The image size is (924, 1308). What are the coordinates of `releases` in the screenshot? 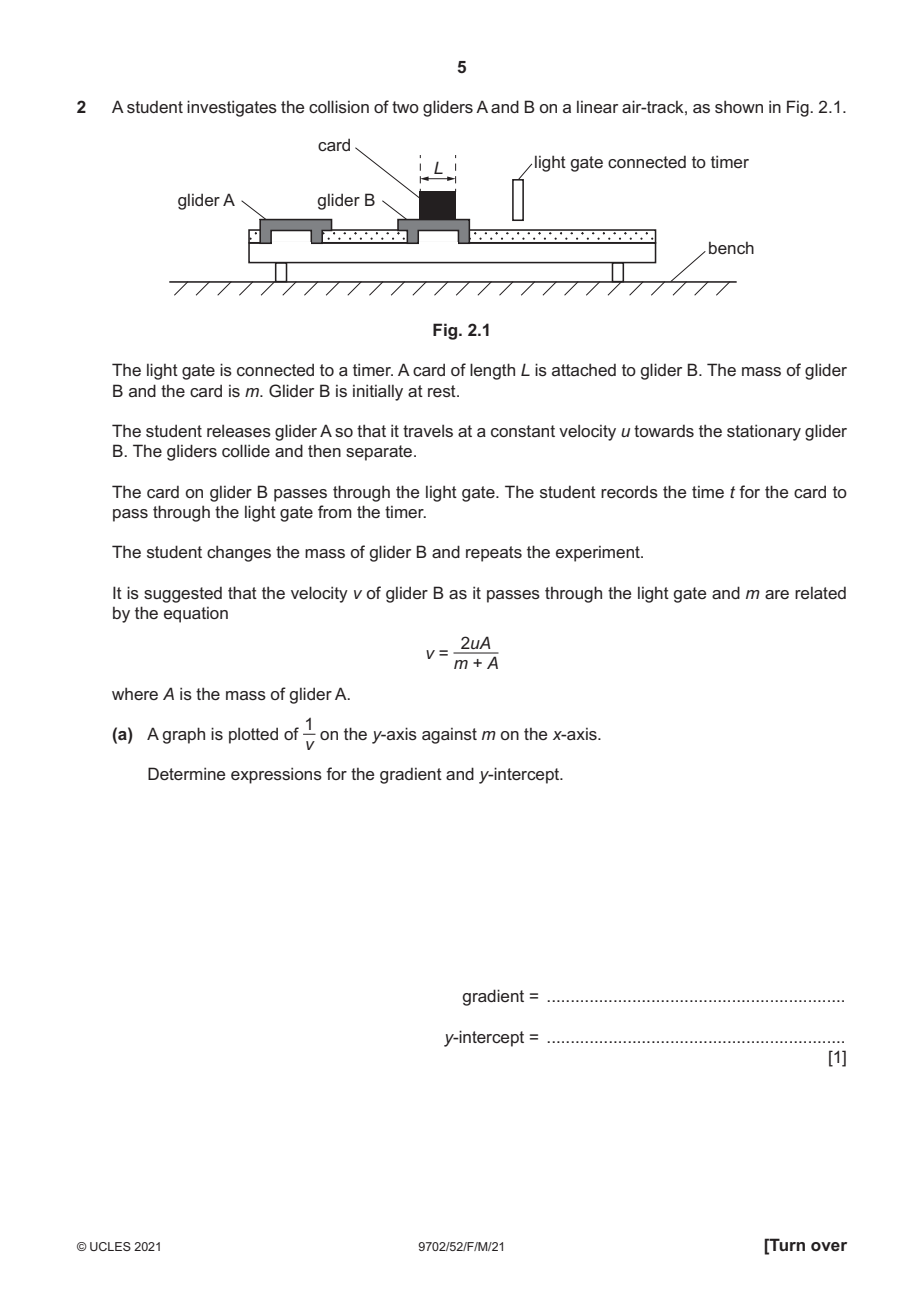 It's located at (239, 430).
